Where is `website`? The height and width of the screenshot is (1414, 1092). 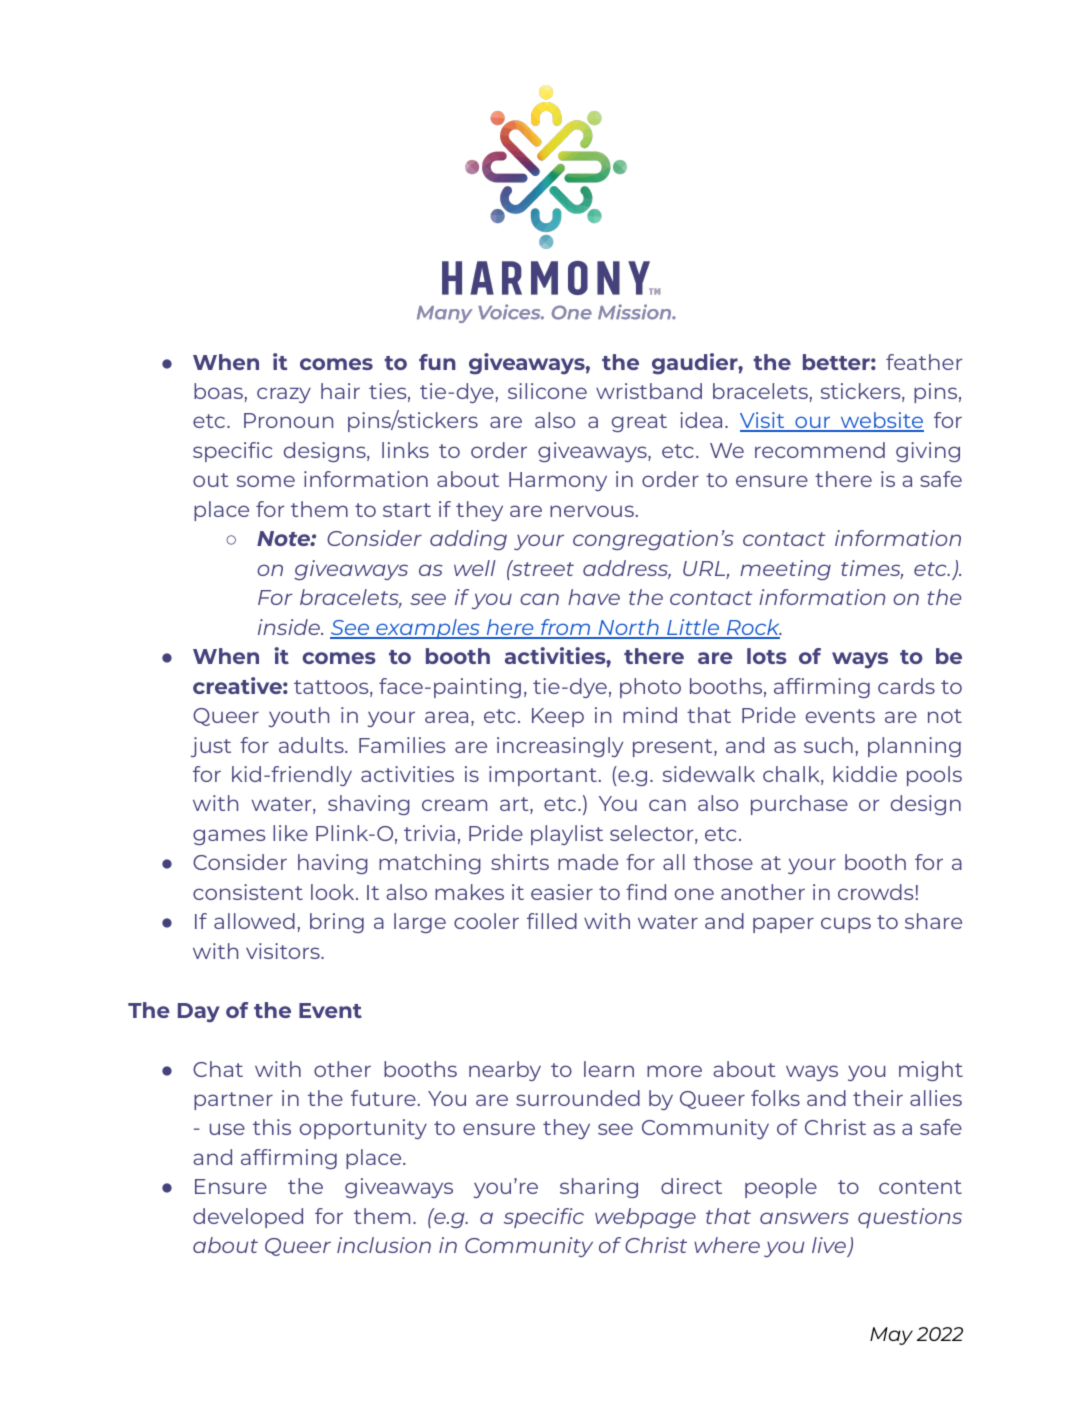 website is located at coordinates (881, 422).
